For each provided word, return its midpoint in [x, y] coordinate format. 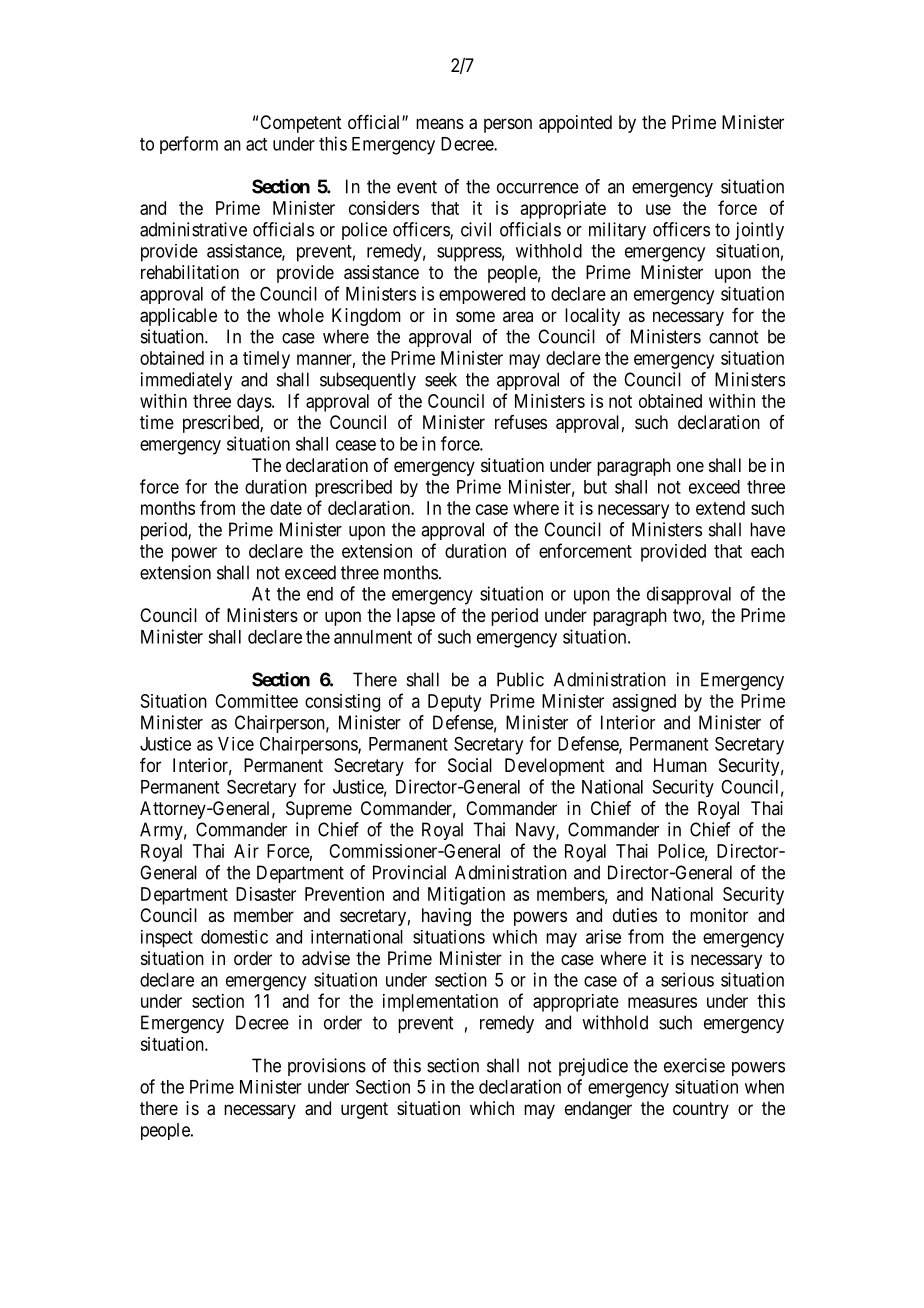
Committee [256, 701]
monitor [719, 915]
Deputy [454, 703]
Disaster [266, 894]
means [440, 123]
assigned [644, 703]
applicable [178, 317]
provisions [327, 1067]
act [256, 144]
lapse [416, 617]
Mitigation [466, 896]
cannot [733, 337]
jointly [759, 231]
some [475, 316]
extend [720, 508]
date [286, 508]
